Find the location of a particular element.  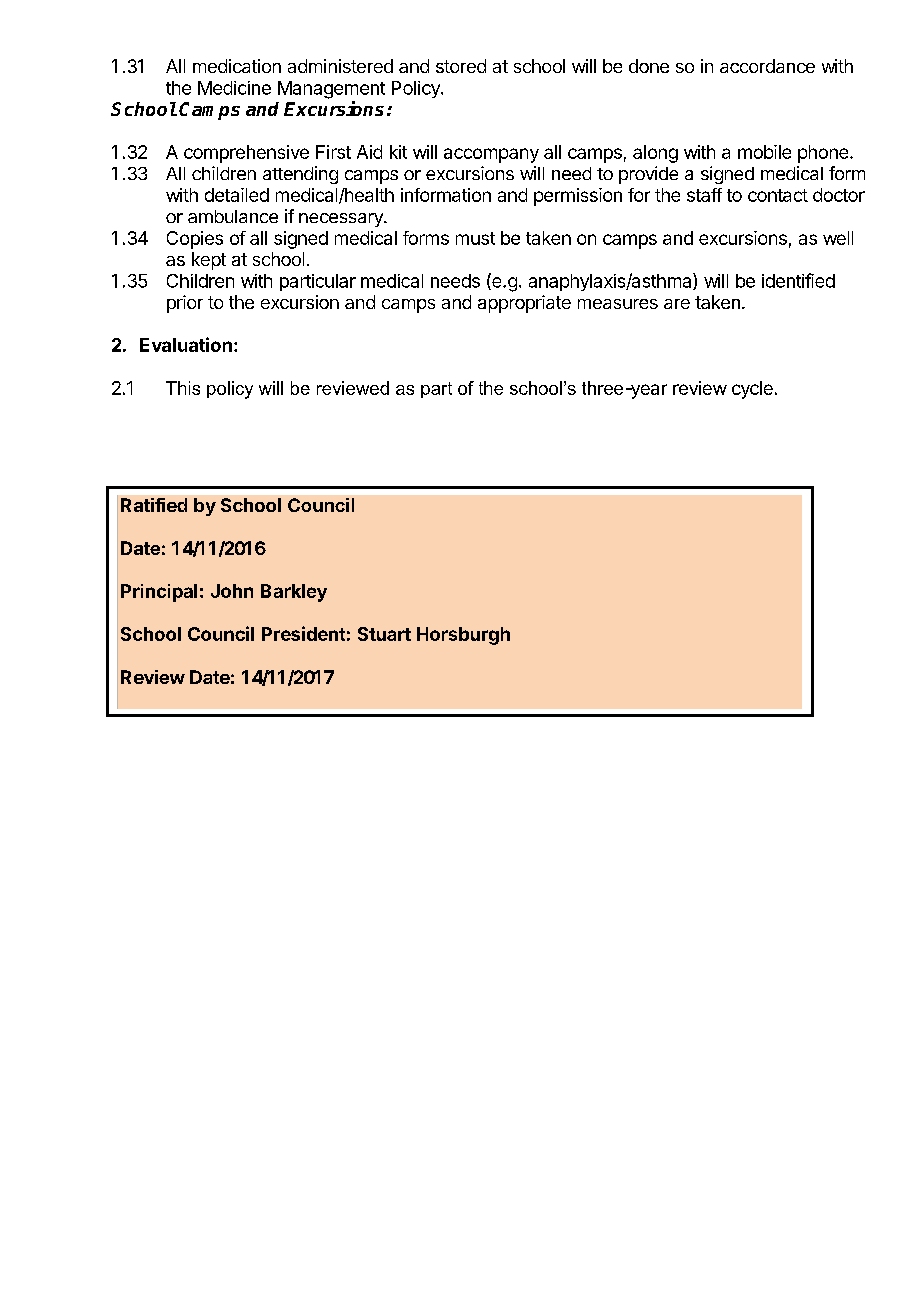

Medicine is located at coordinates (234, 88).
